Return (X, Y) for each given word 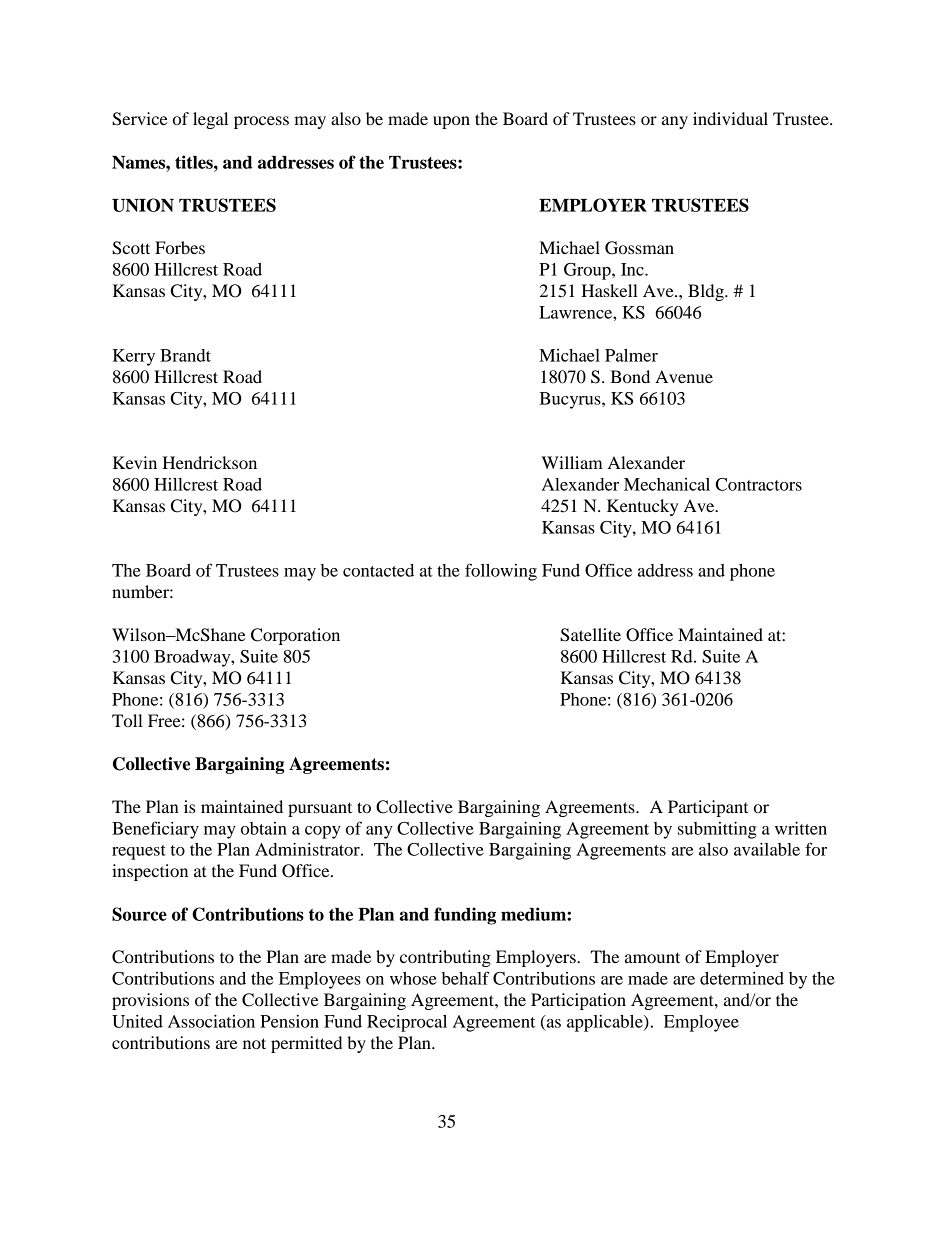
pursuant (320, 809)
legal (210, 120)
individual (730, 118)
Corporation (295, 636)
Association (211, 1021)
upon (451, 122)
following (501, 572)
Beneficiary (155, 830)
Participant (708, 808)
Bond (630, 376)
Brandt (185, 355)
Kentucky (642, 507)
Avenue (684, 376)
